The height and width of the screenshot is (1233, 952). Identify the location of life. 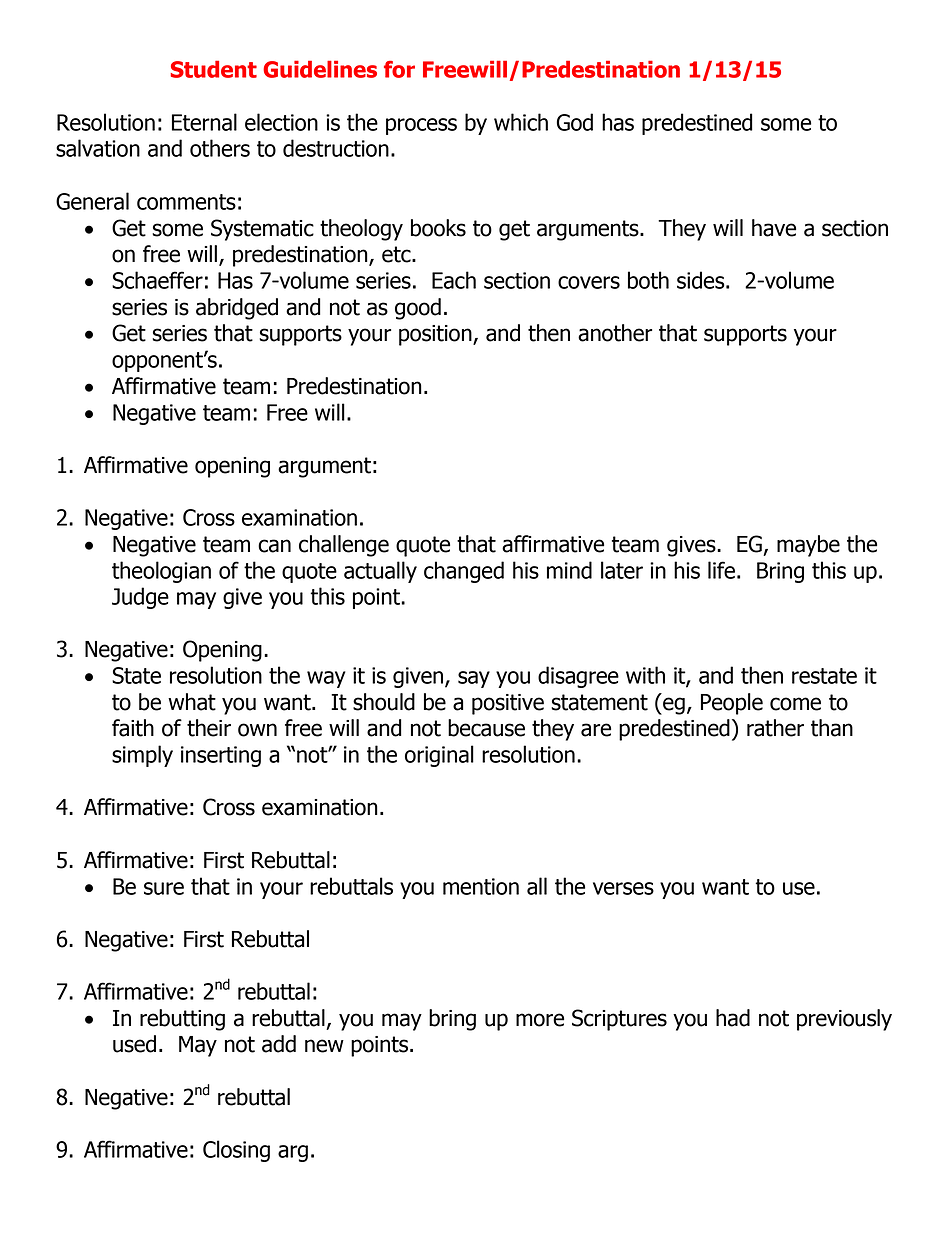
(721, 570).
